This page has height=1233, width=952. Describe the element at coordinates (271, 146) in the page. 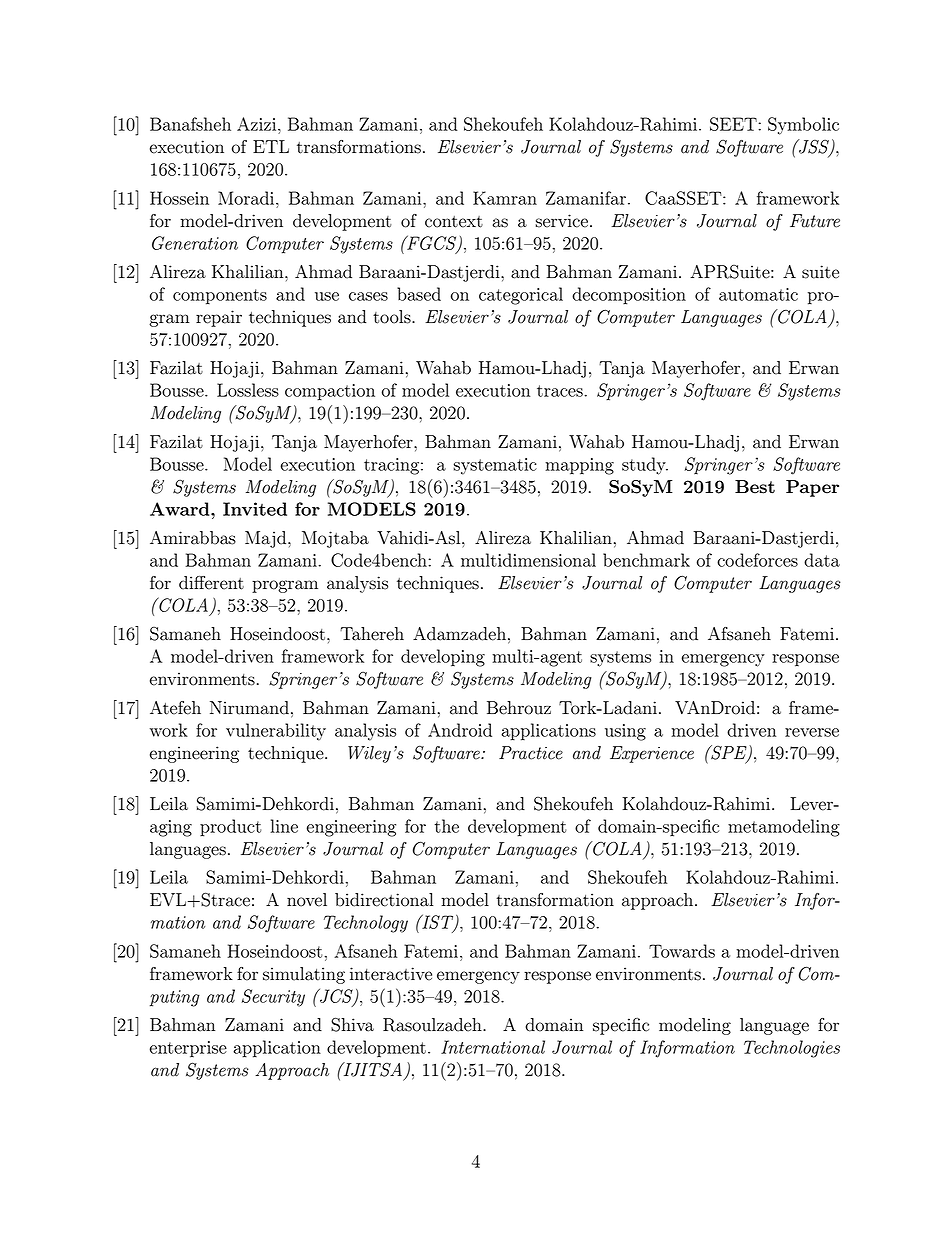

I see `ETL` at that location.
